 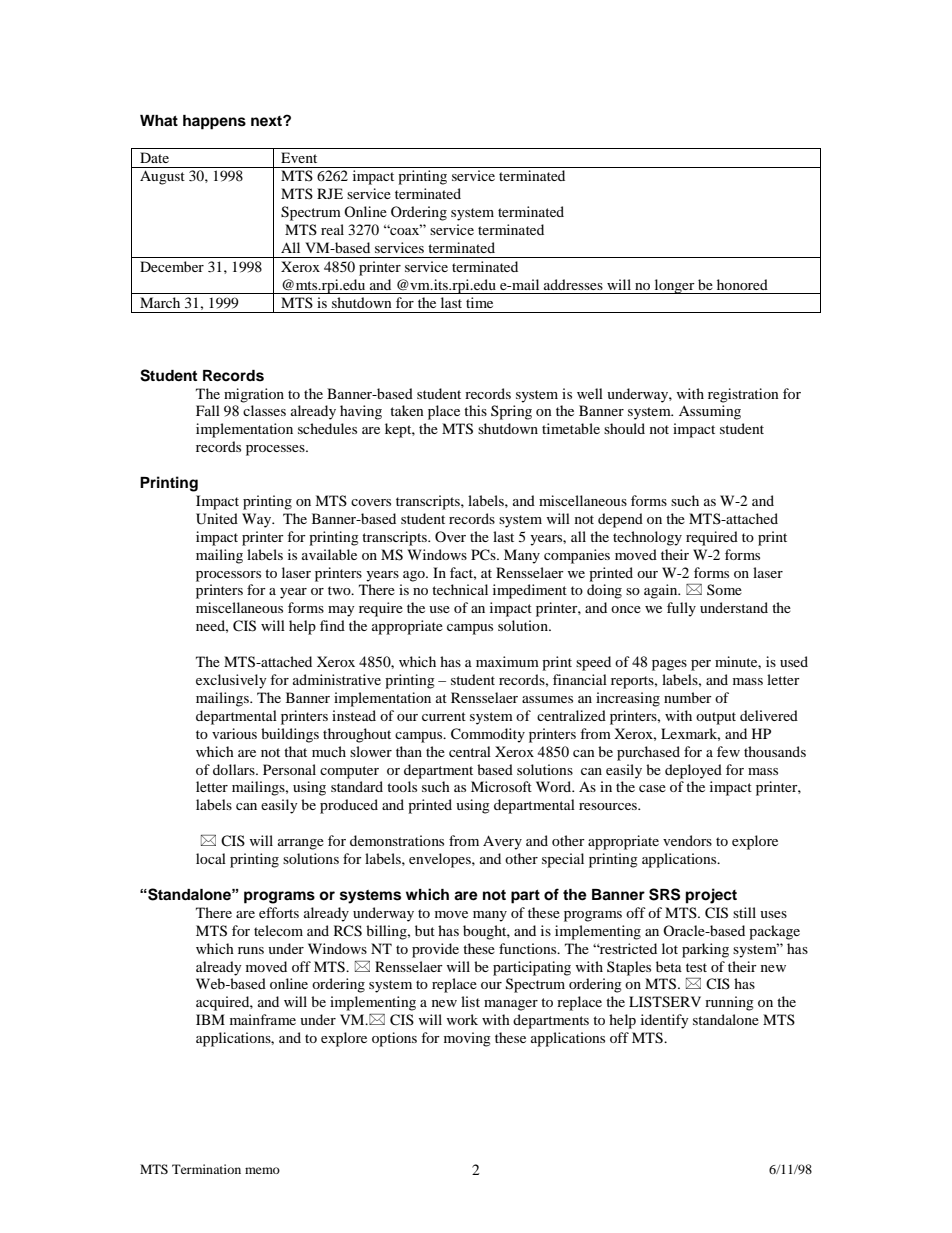 I want to click on real, so click(x=332, y=229).
